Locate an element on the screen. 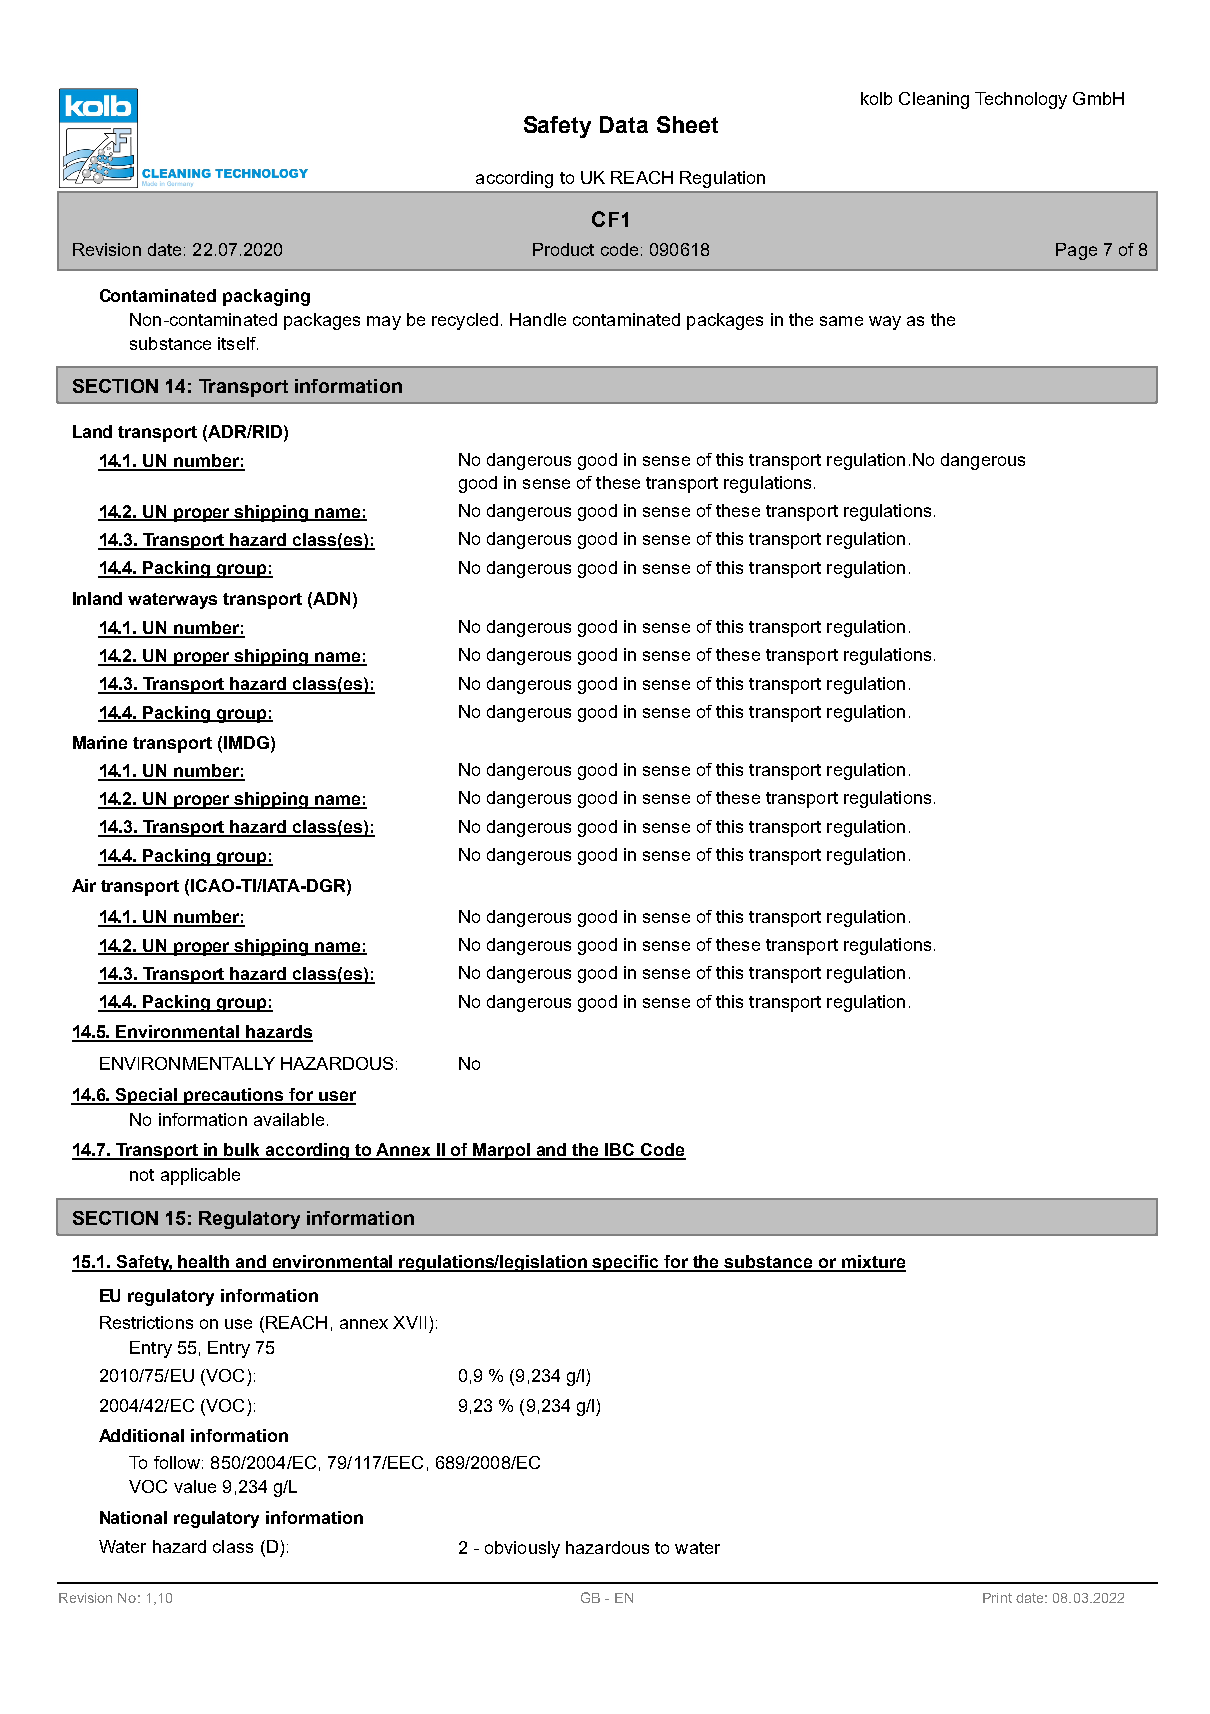 The image size is (1210, 1714). Print is located at coordinates (997, 1598).
